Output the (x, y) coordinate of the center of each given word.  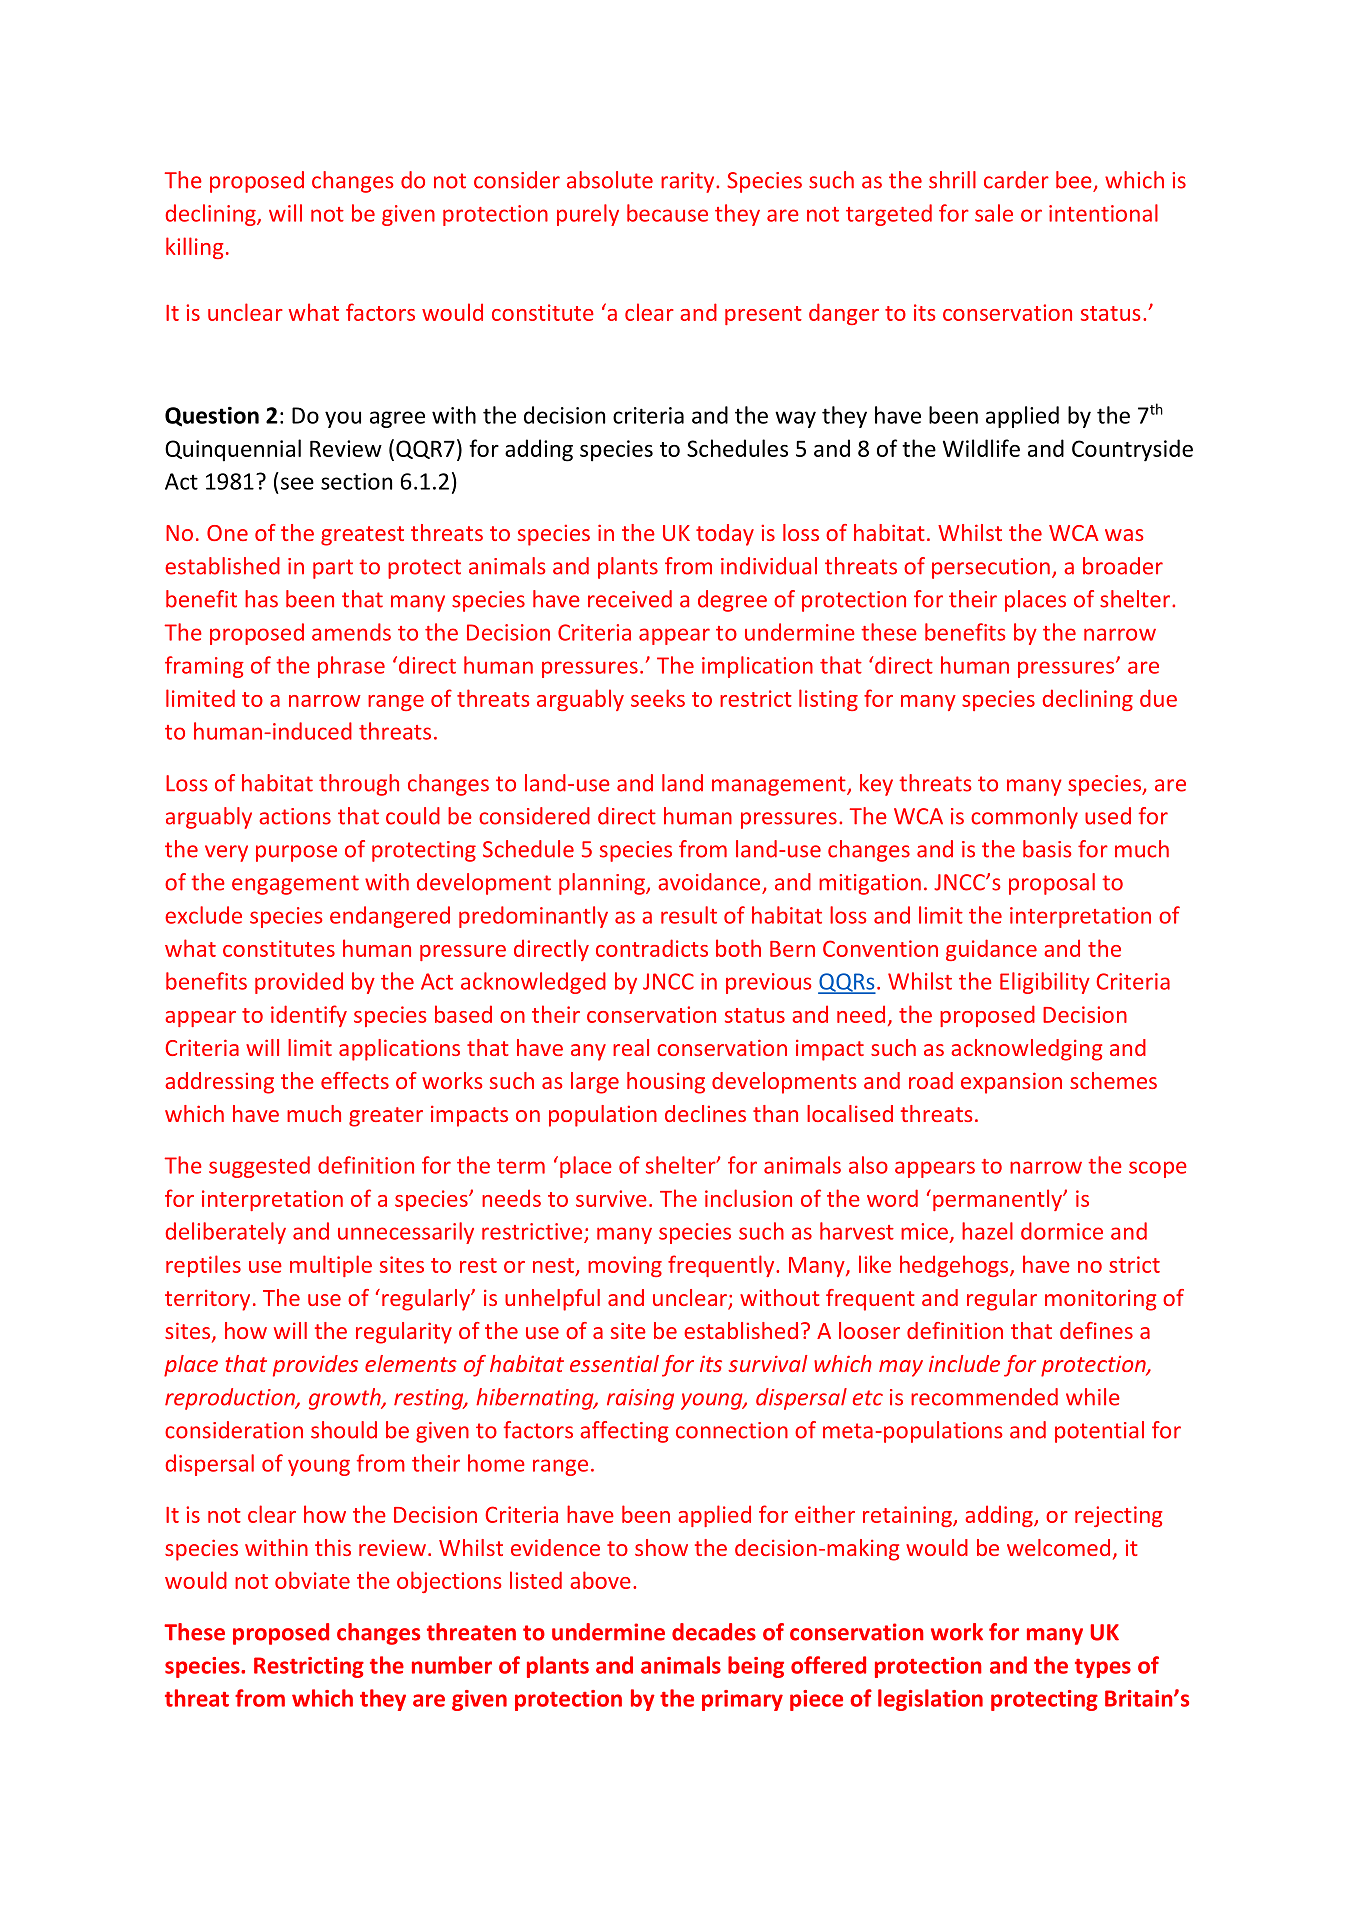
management (780, 786)
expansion (1011, 1083)
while (1093, 1397)
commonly (1024, 818)
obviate (312, 1580)
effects (355, 1080)
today (725, 535)
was (1124, 535)
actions (295, 816)
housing (666, 1083)
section (356, 481)
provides (315, 1366)
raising (640, 1399)
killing (194, 248)
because (667, 213)
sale (994, 213)
